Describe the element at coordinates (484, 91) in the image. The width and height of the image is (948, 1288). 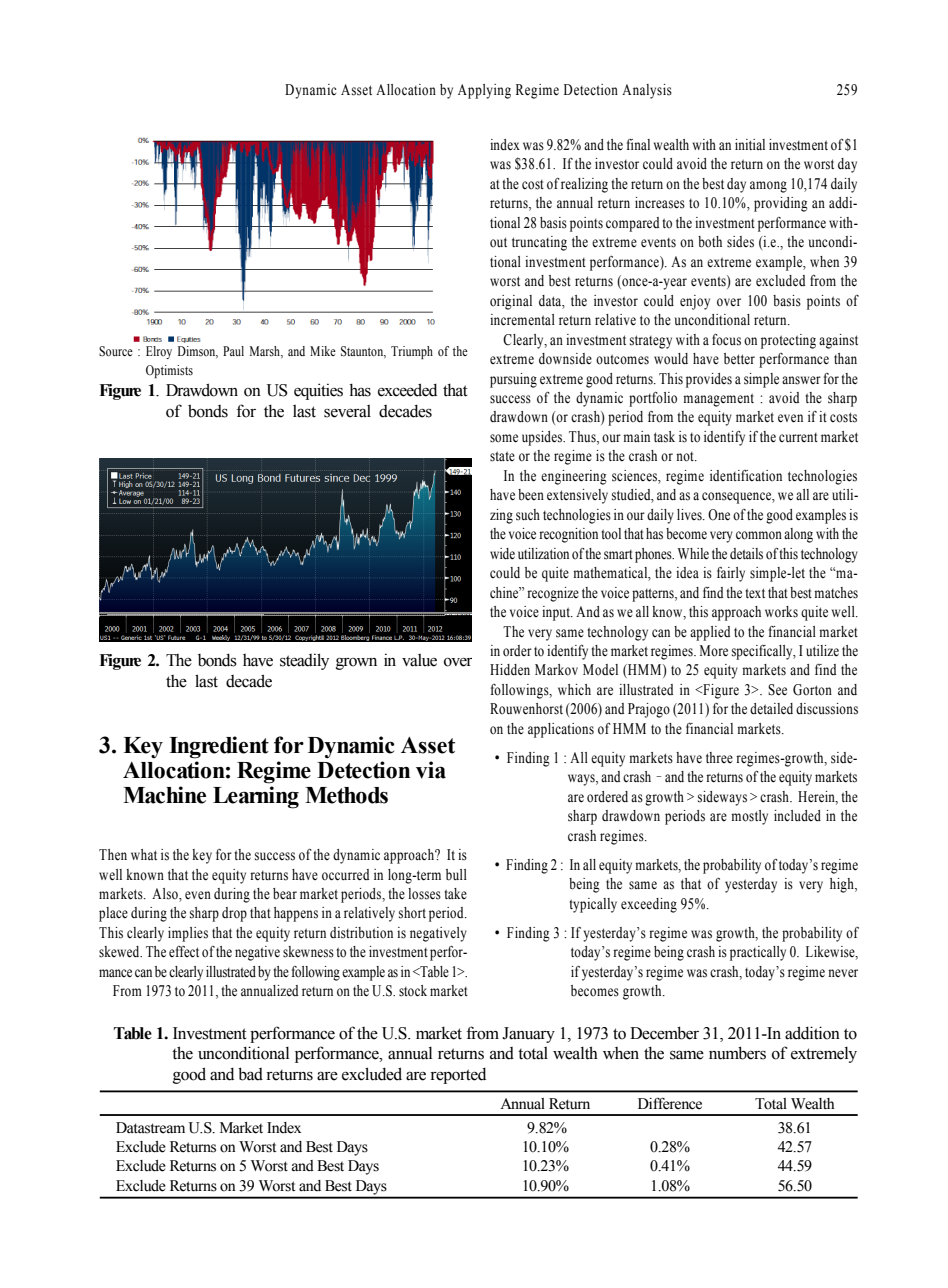
I see `Applying` at that location.
